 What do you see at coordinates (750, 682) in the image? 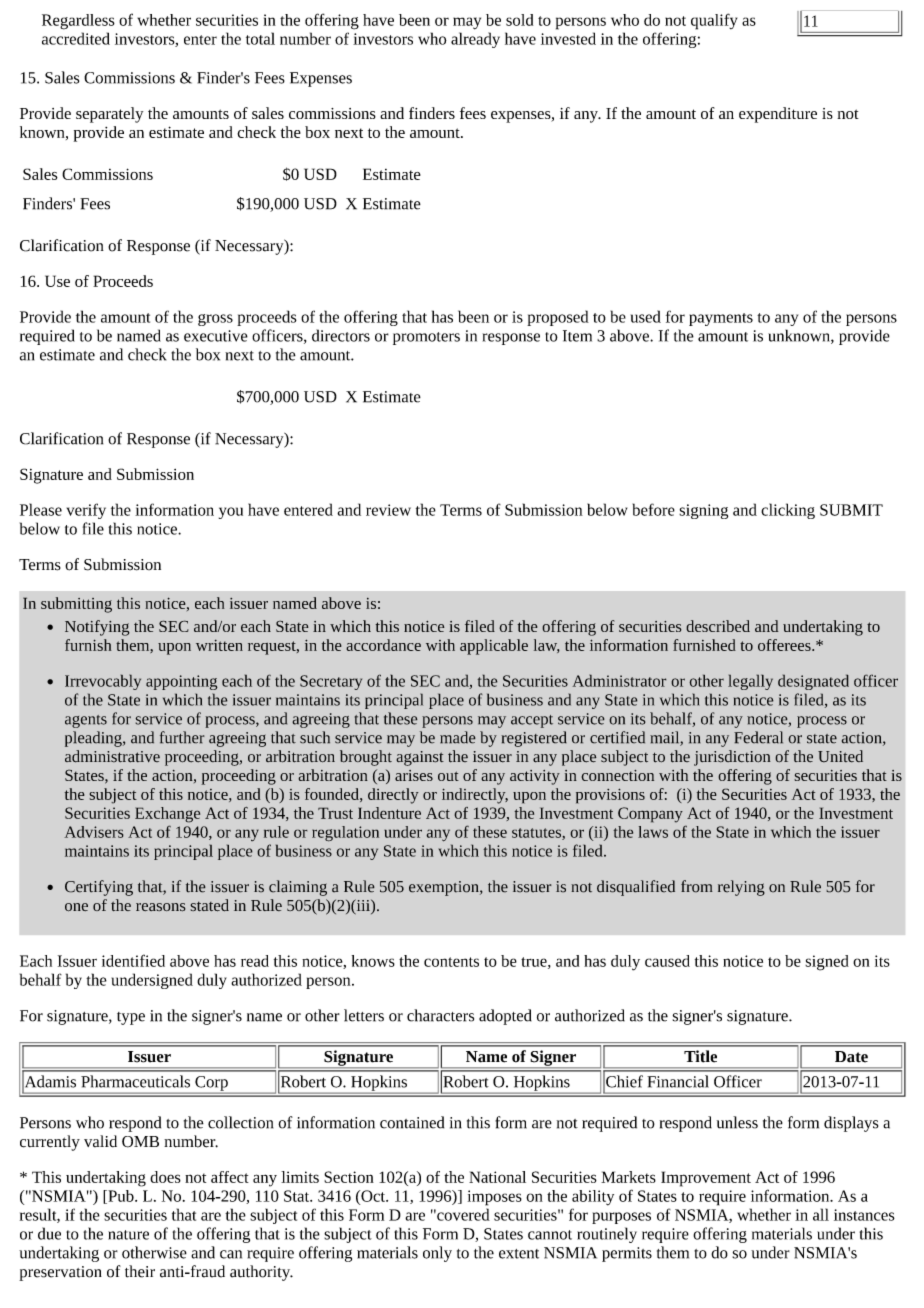
I see `legally` at bounding box center [750, 682].
